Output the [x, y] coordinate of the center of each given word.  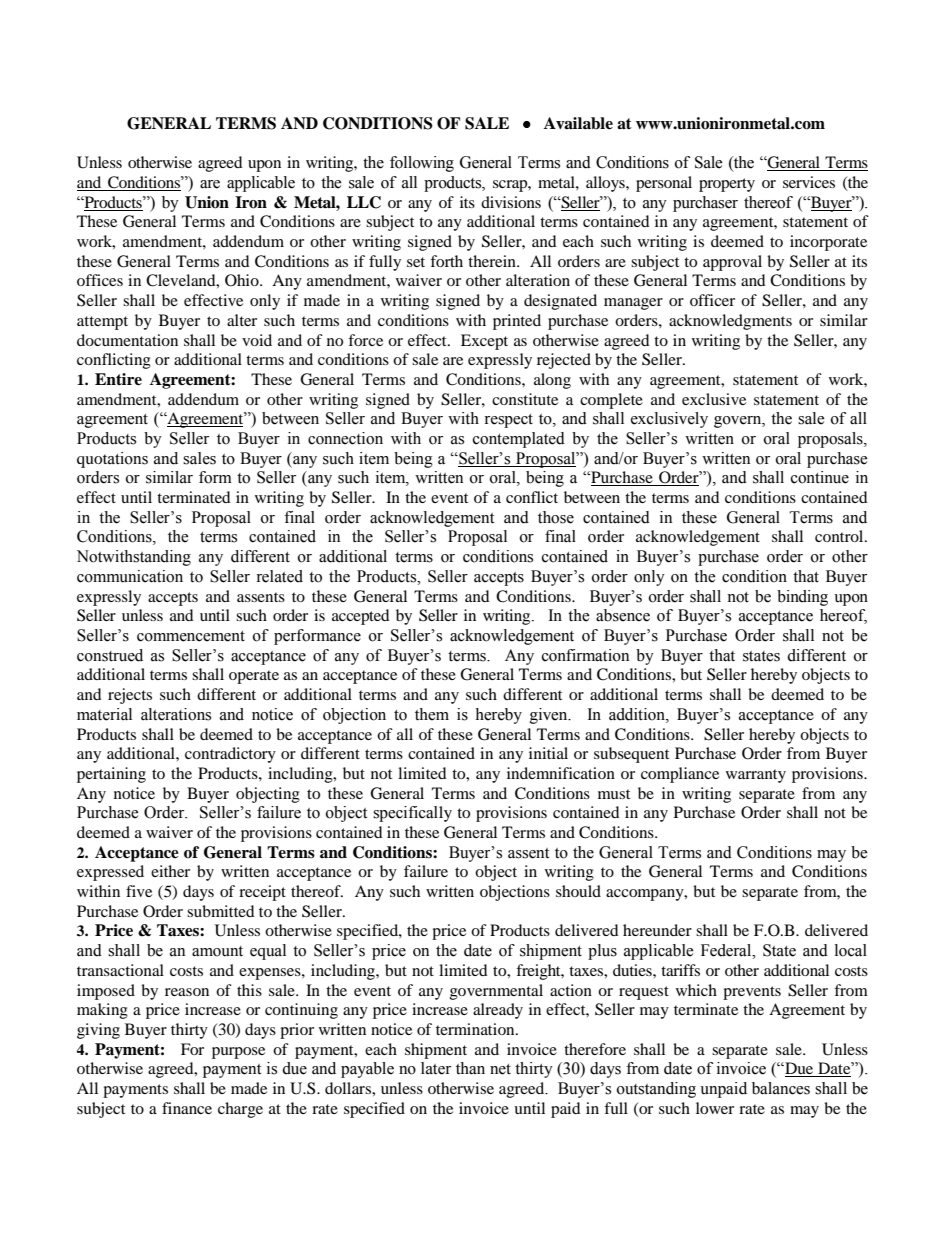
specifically [412, 814]
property [727, 185]
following [422, 164]
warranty [756, 776]
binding [802, 598]
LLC [364, 202]
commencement [191, 636]
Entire [118, 379]
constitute [525, 399]
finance [187, 1108]
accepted [361, 617]
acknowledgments [730, 322]
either [170, 871]
